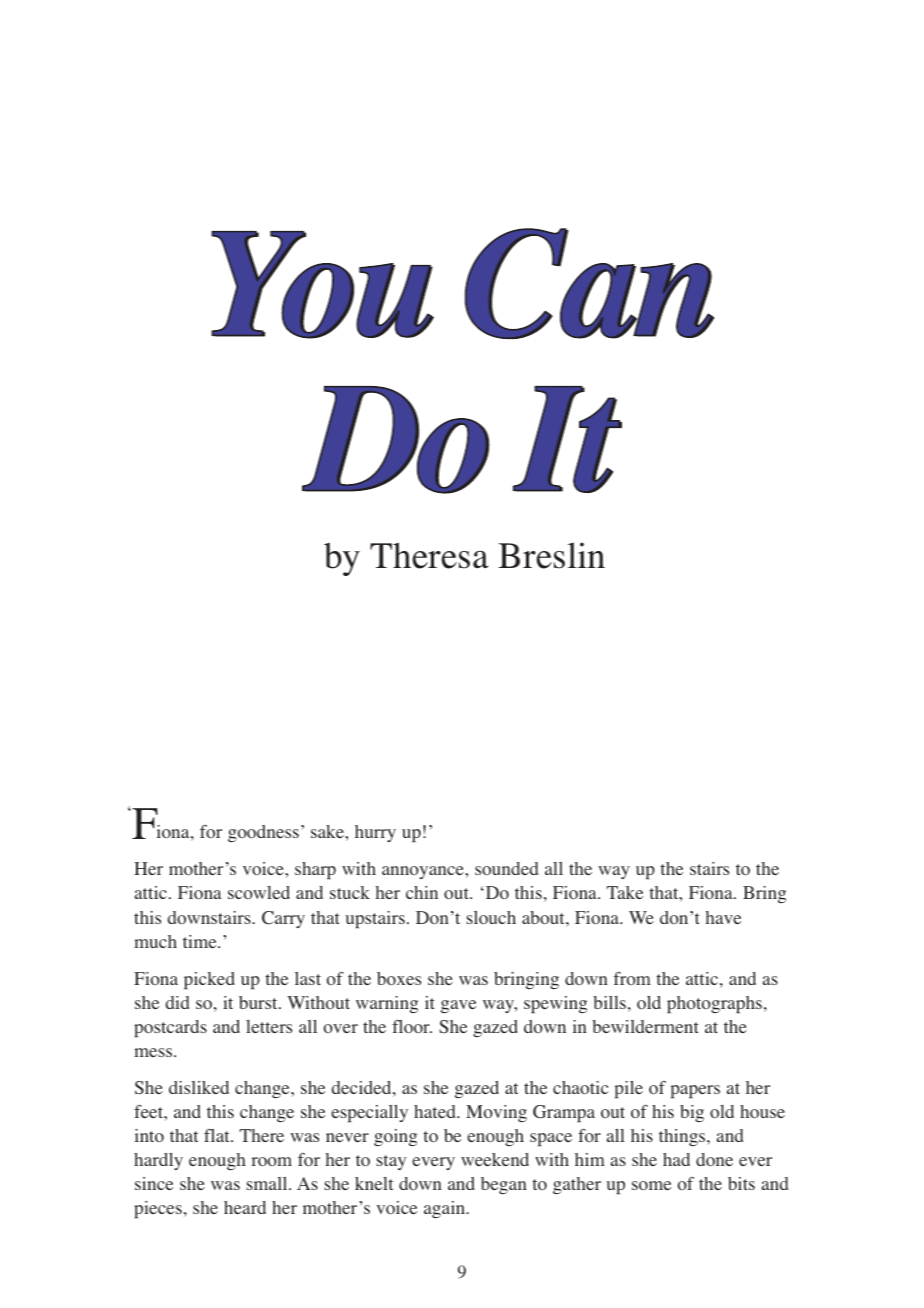  I want to click on heard, so click(245, 1207).
